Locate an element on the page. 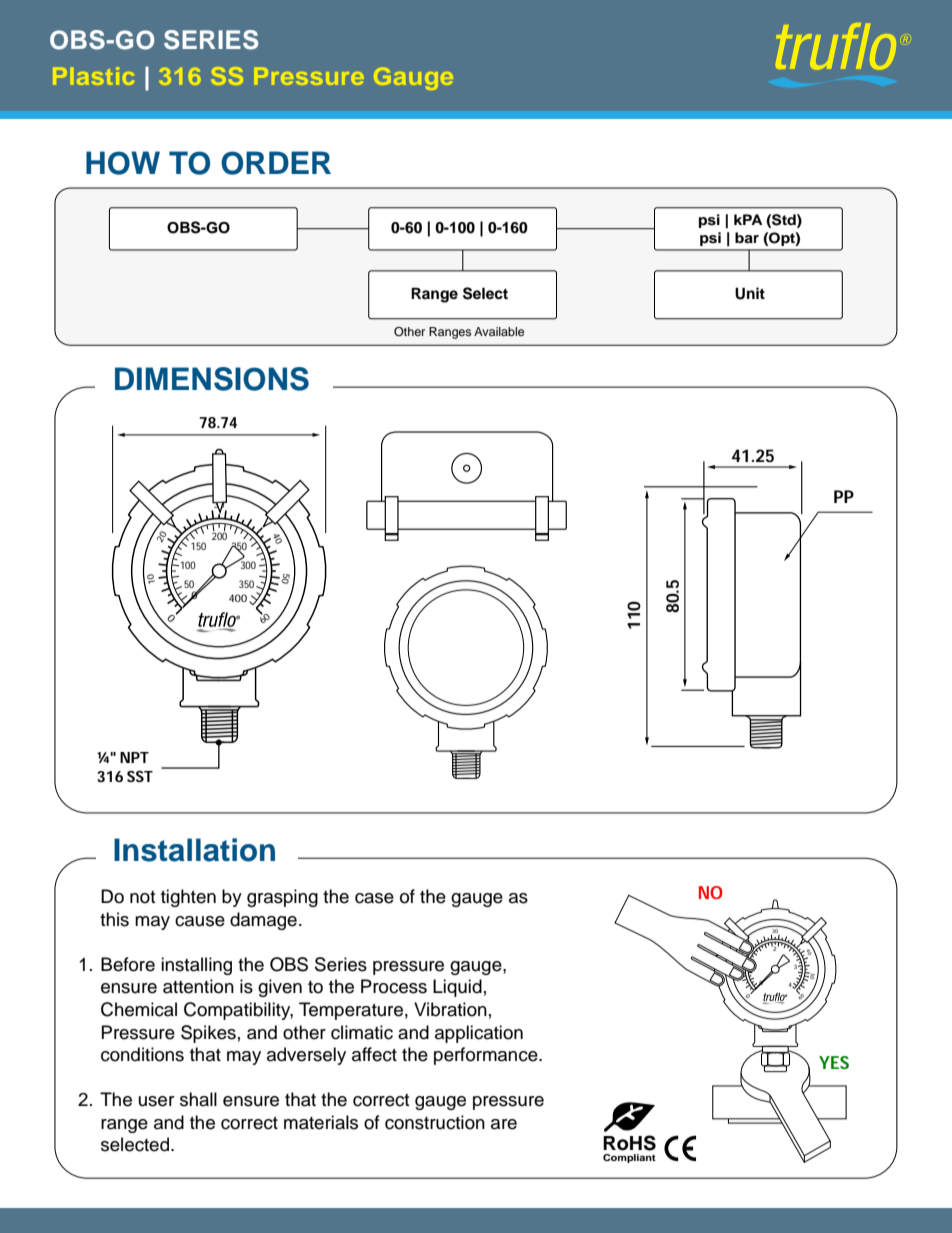  ORDER is located at coordinates (276, 163).
